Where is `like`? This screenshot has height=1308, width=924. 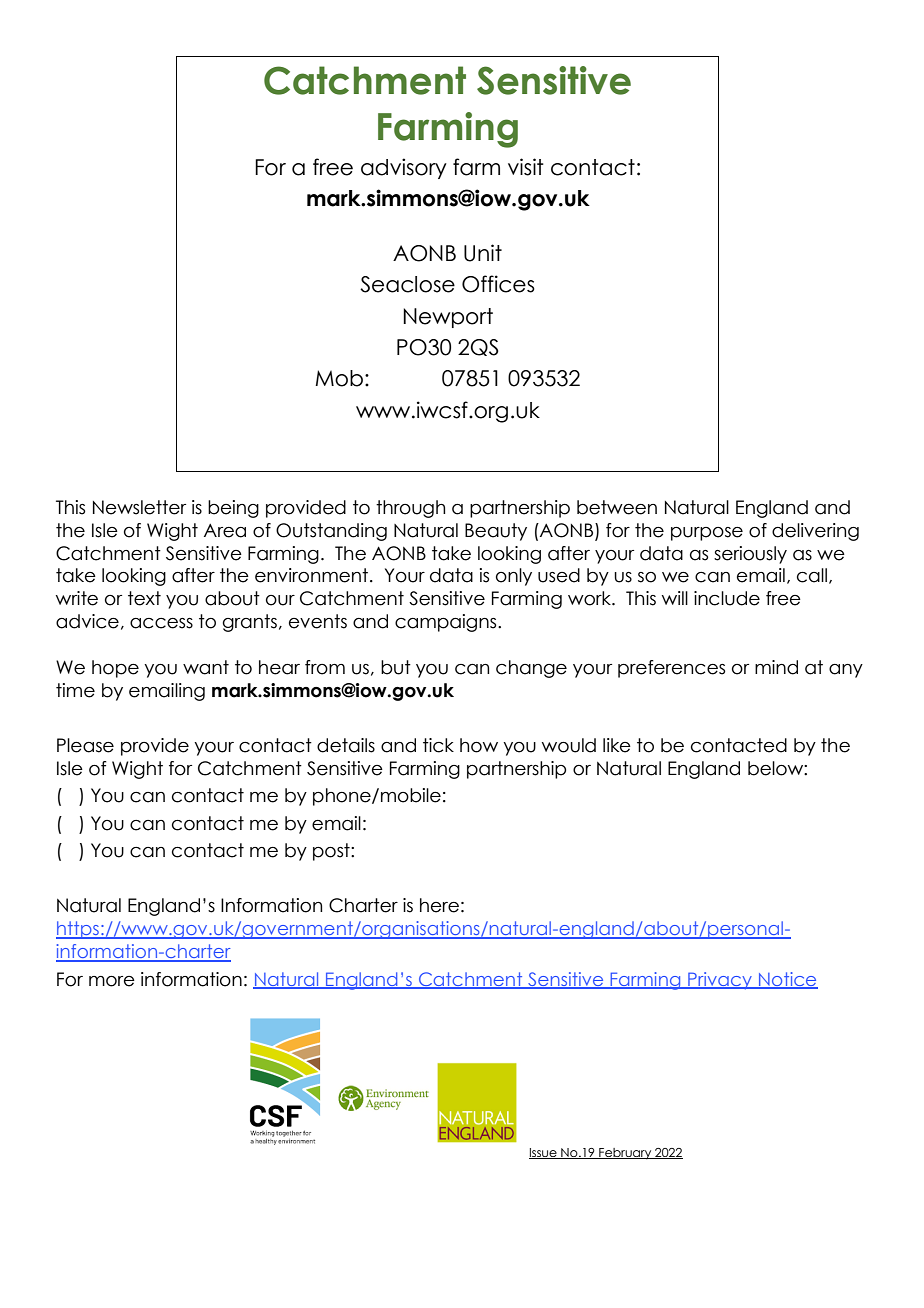
like is located at coordinates (617, 745).
